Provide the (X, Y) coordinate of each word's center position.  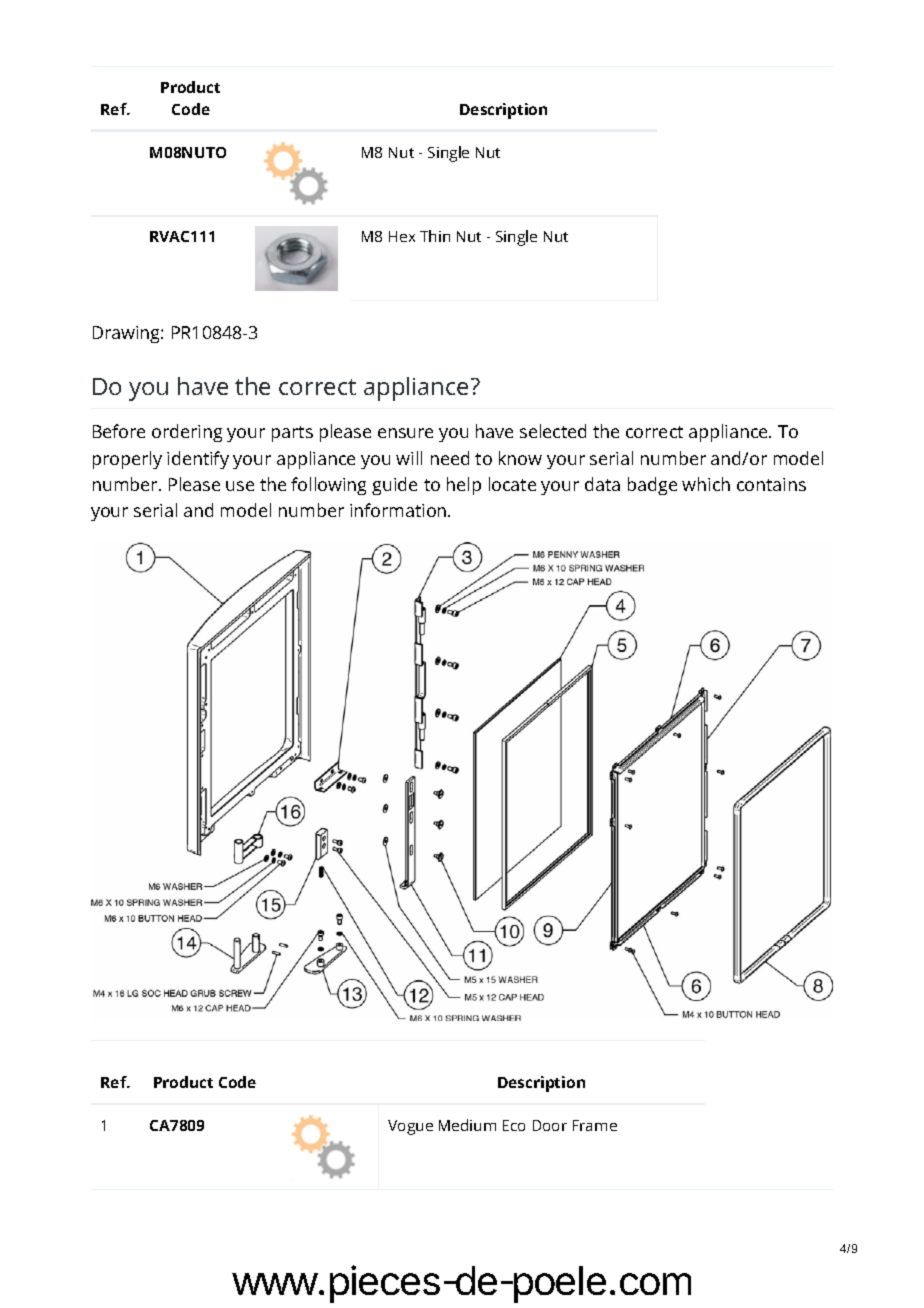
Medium (467, 1125)
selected (553, 431)
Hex (402, 236)
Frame (595, 1125)
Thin (435, 236)
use (240, 486)
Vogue (410, 1127)
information (399, 510)
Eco (514, 1125)
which (706, 484)
